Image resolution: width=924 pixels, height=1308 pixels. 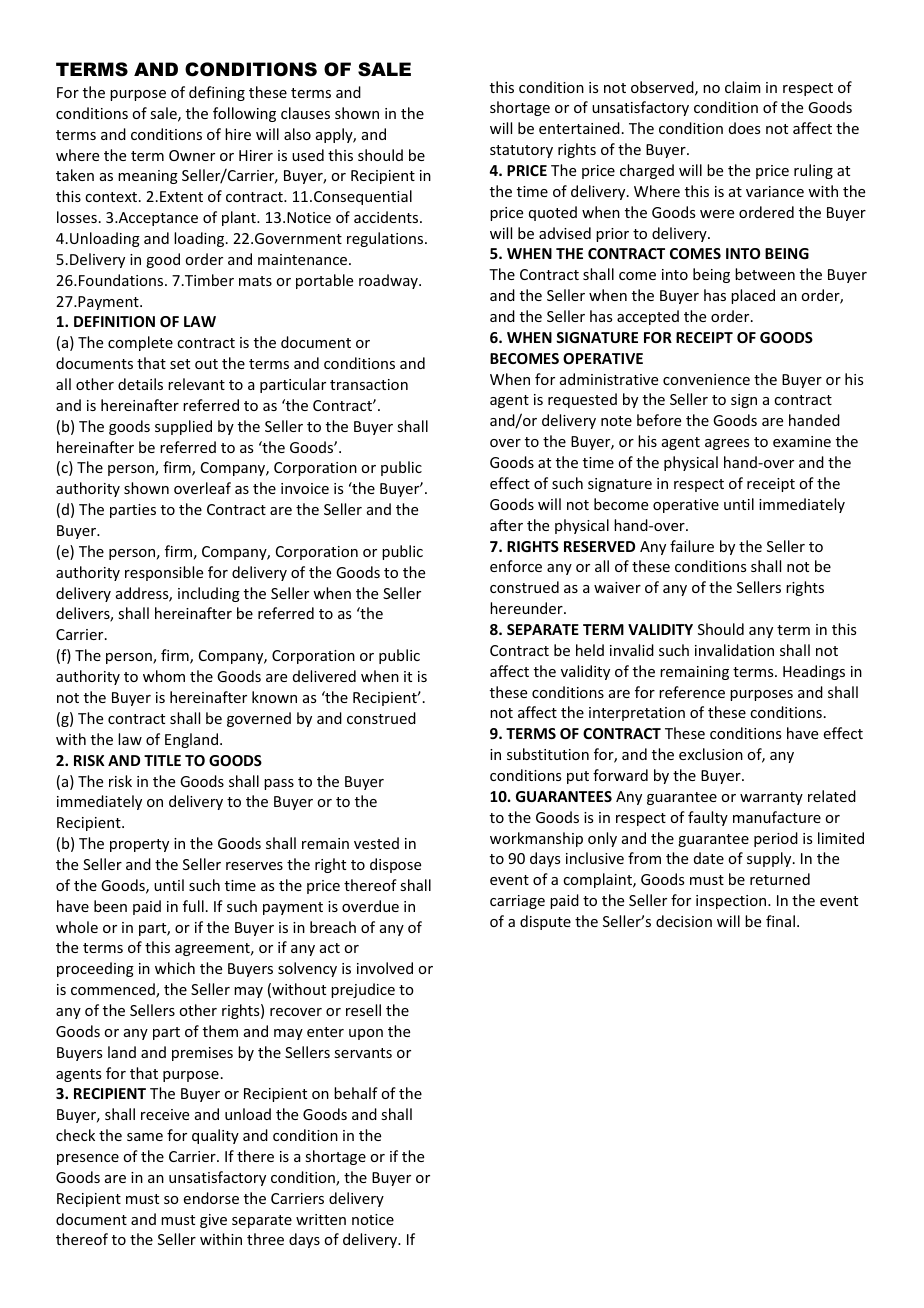 What do you see at coordinates (193, 906) in the screenshot?
I see `full` at bounding box center [193, 906].
